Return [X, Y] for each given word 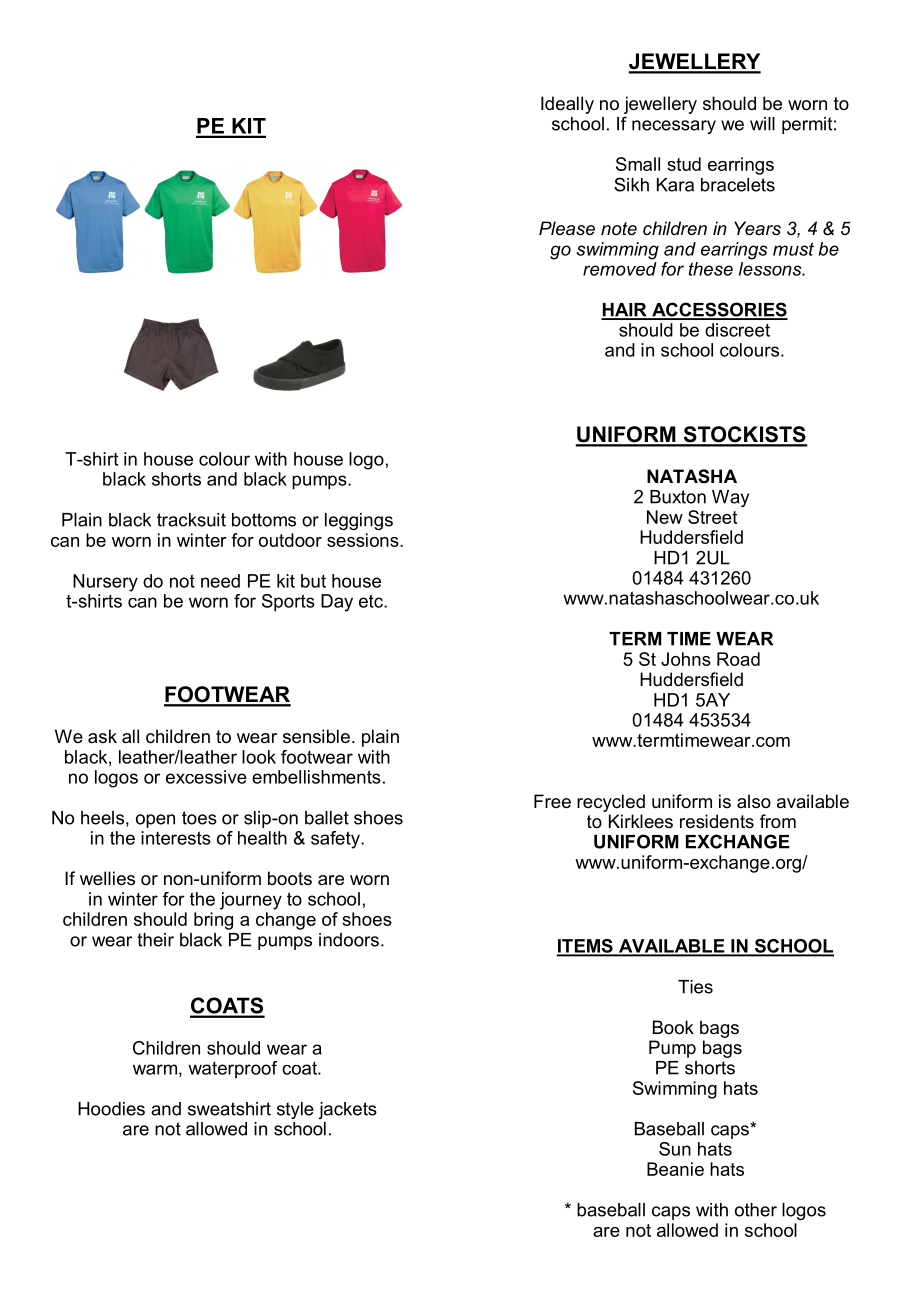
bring [213, 921]
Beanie [675, 1169]
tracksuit [191, 520]
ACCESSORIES [719, 310]
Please [567, 228]
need [220, 581]
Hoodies [111, 1109]
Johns [686, 659]
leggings [359, 521]
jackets [347, 1110]
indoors [349, 940]
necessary [674, 127]
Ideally [567, 105]
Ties [695, 987]
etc [372, 601]
